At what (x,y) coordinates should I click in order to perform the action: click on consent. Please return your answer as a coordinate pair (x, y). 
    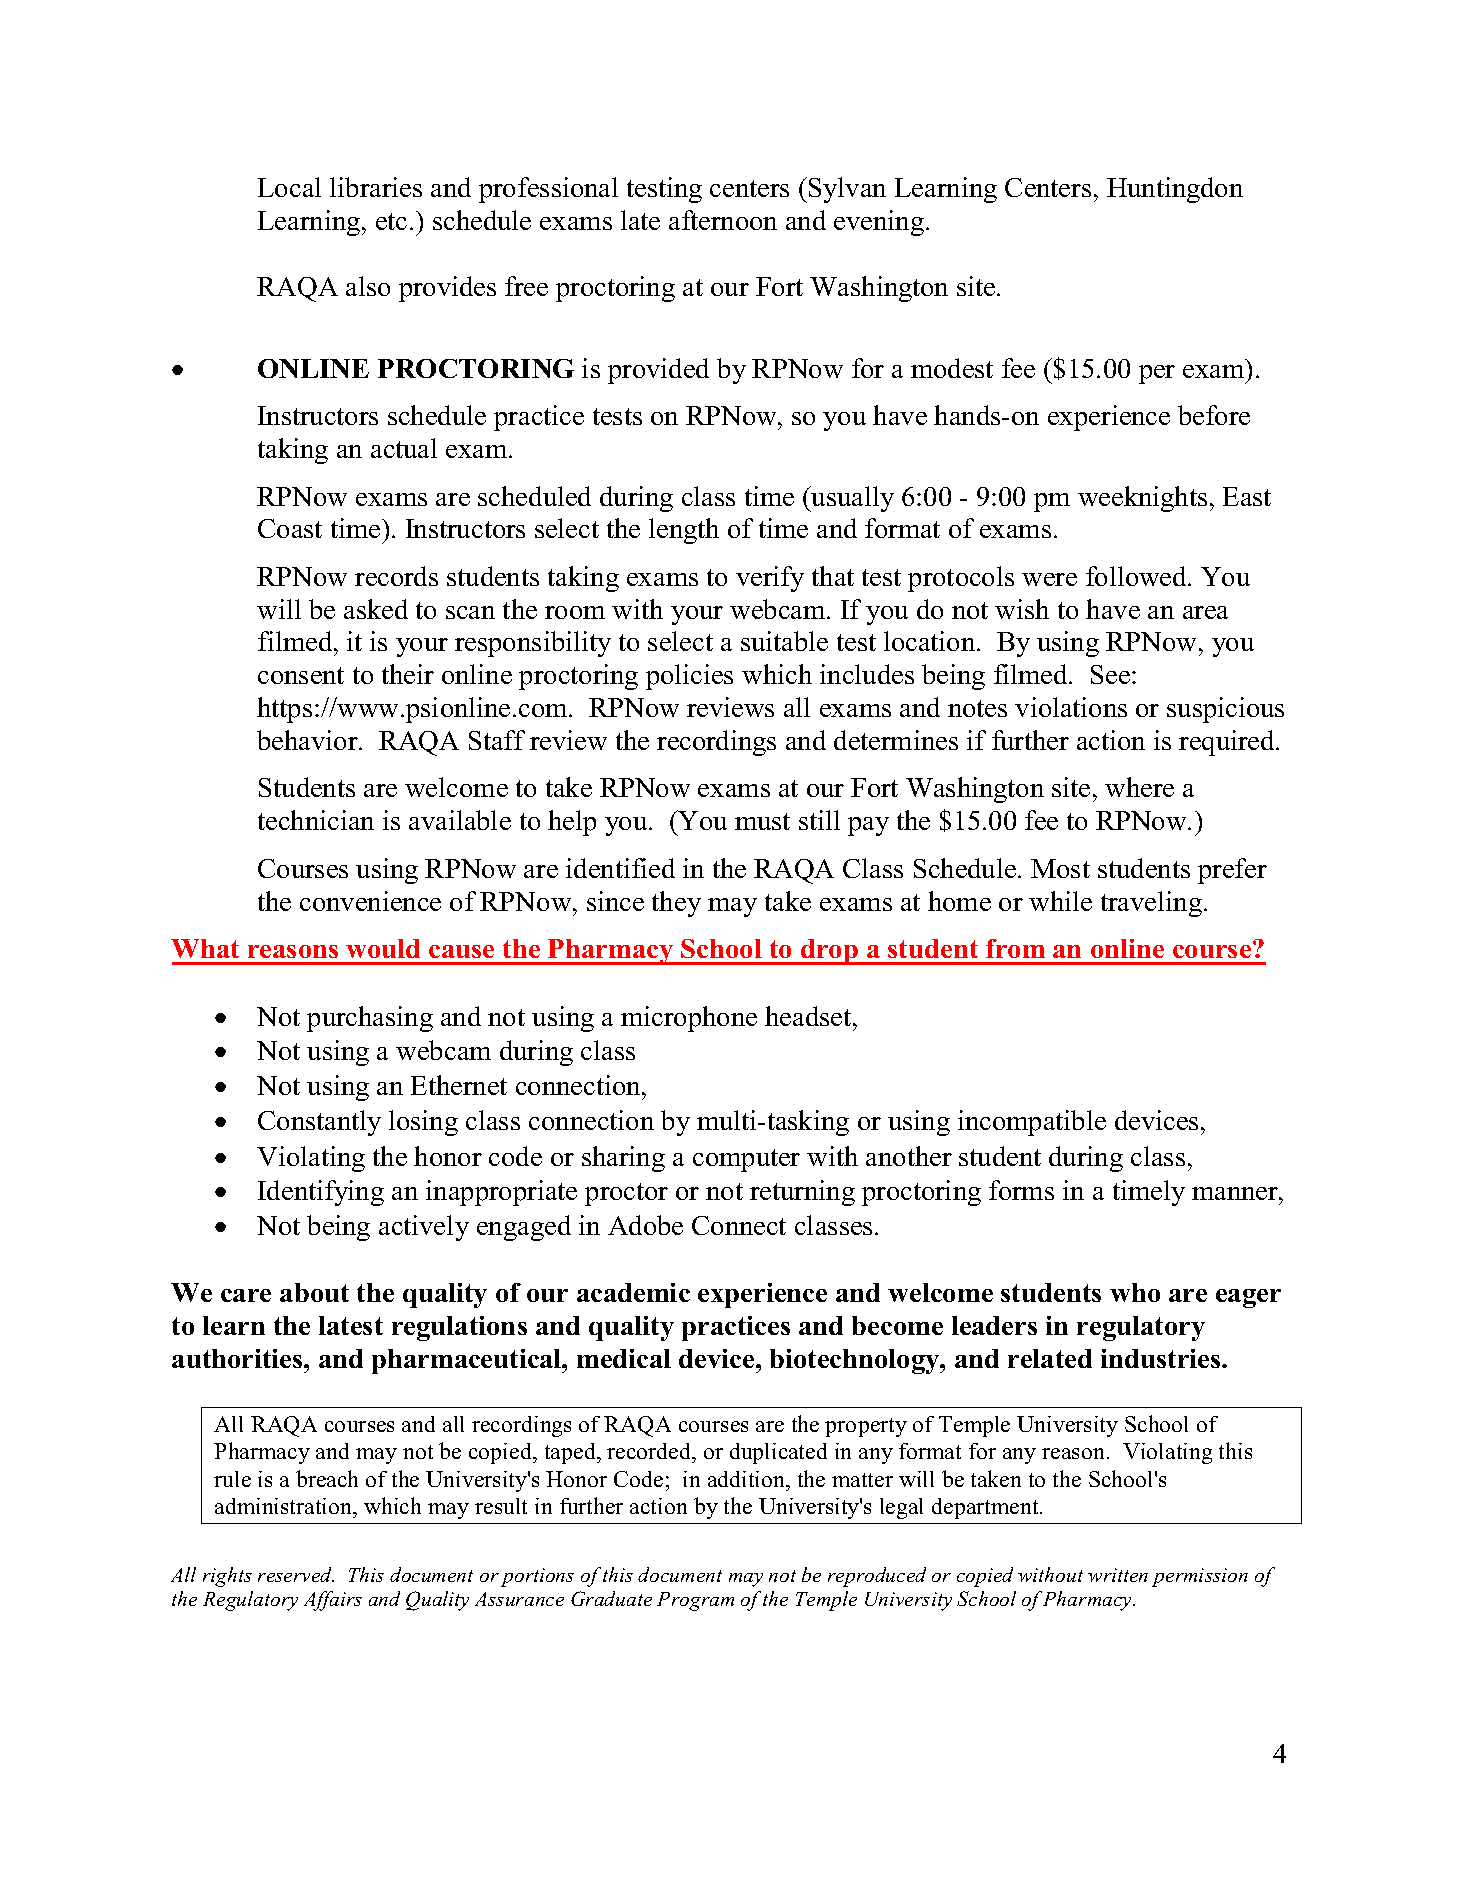
    Looking at the image, I should click on (301, 675).
